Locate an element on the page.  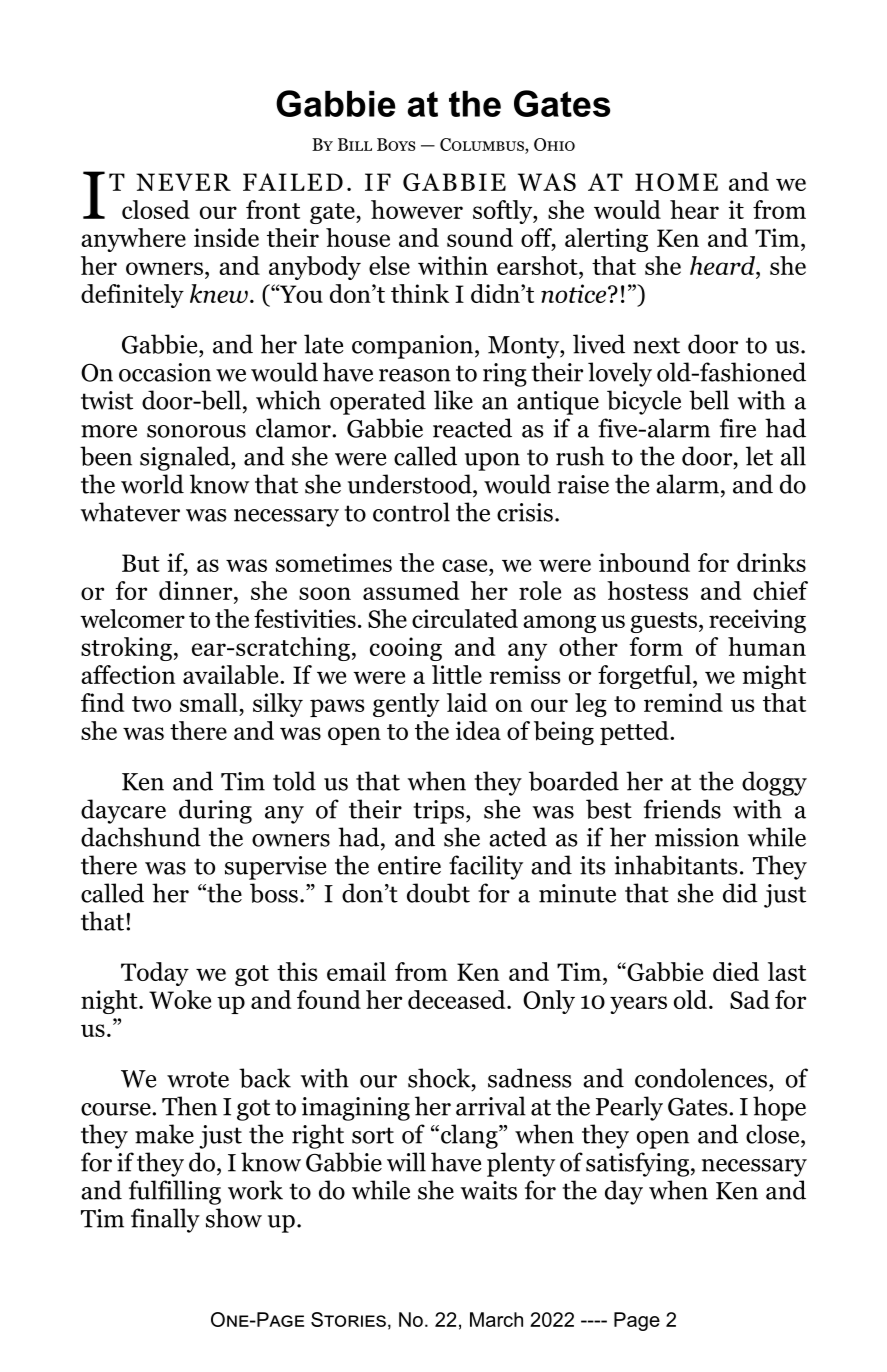
finally is located at coordinates (165, 1220).
